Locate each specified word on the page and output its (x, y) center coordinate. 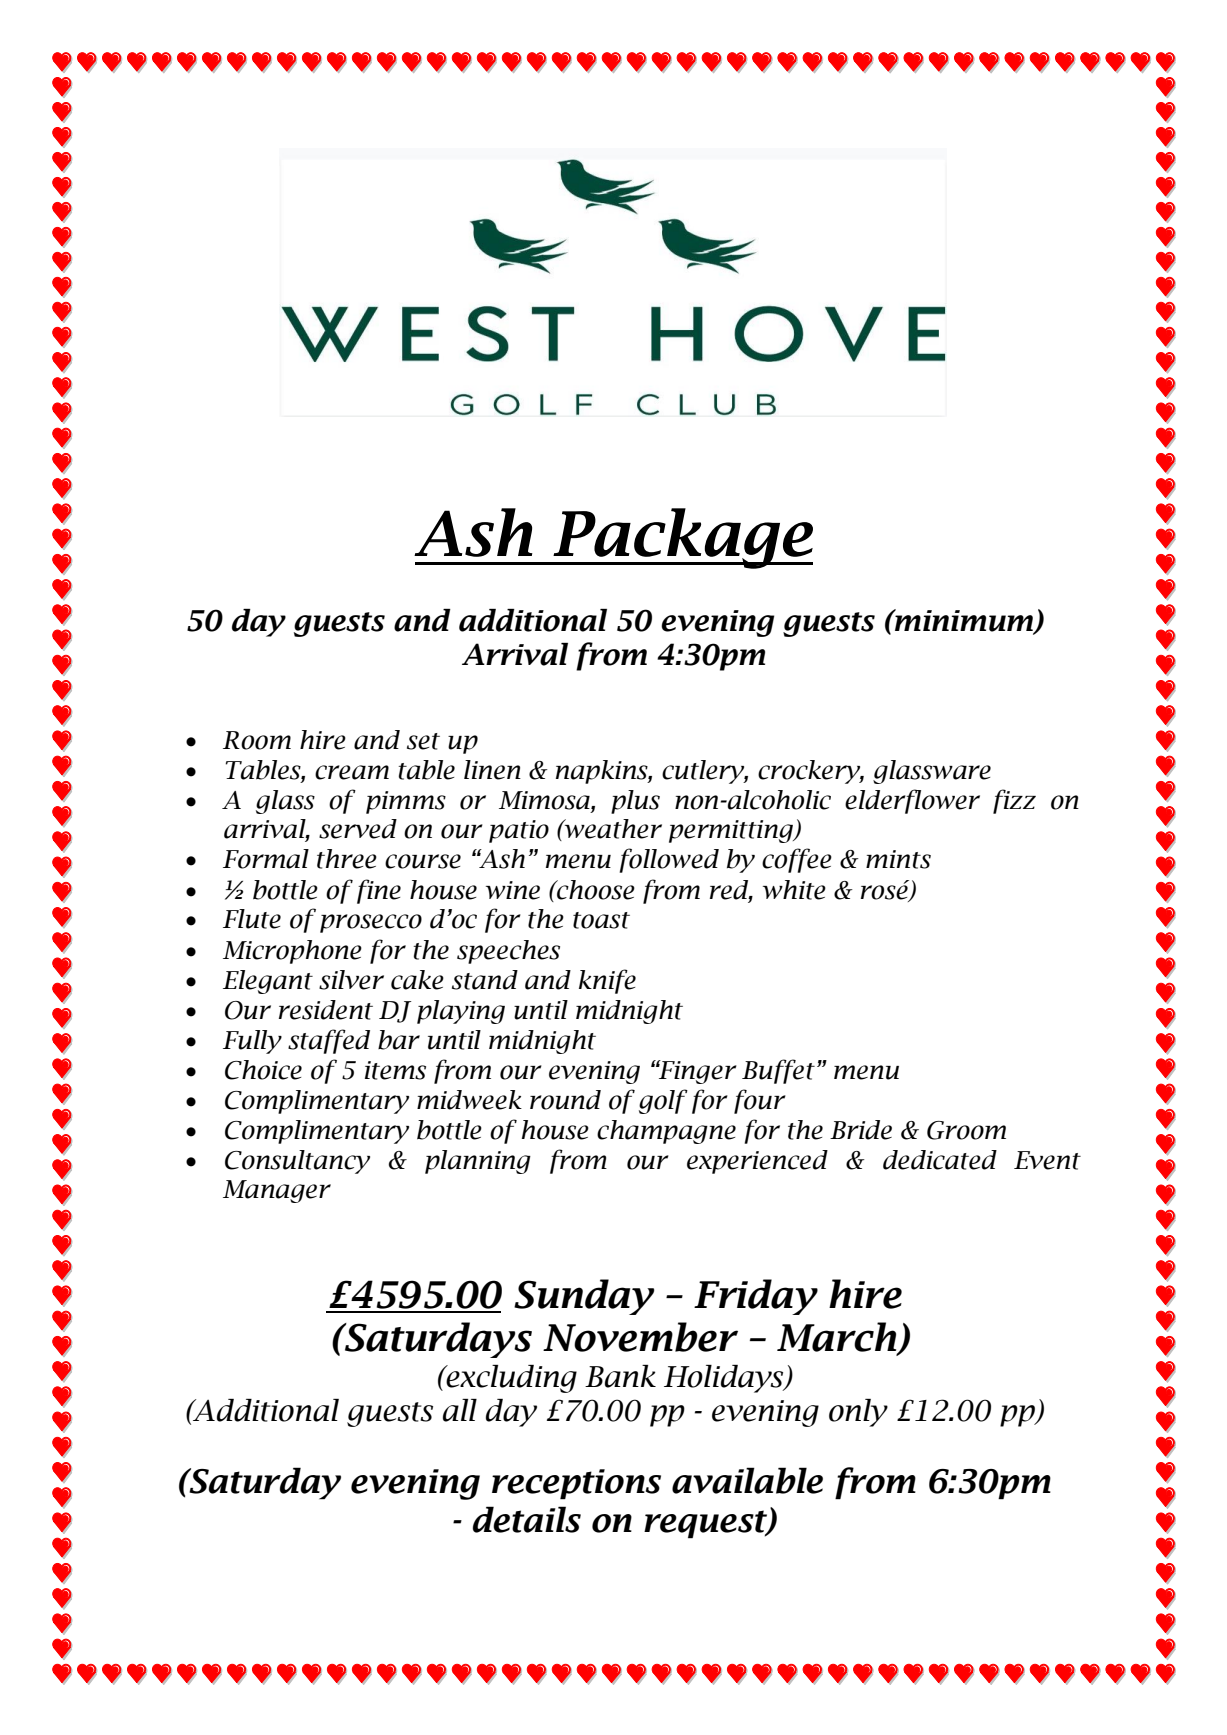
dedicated (940, 1160)
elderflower (912, 801)
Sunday (584, 1297)
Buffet (778, 1071)
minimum (964, 621)
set (423, 741)
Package (682, 538)
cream (352, 772)
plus (635, 802)
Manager (277, 1191)
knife (607, 981)
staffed (329, 1041)
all (460, 1410)
